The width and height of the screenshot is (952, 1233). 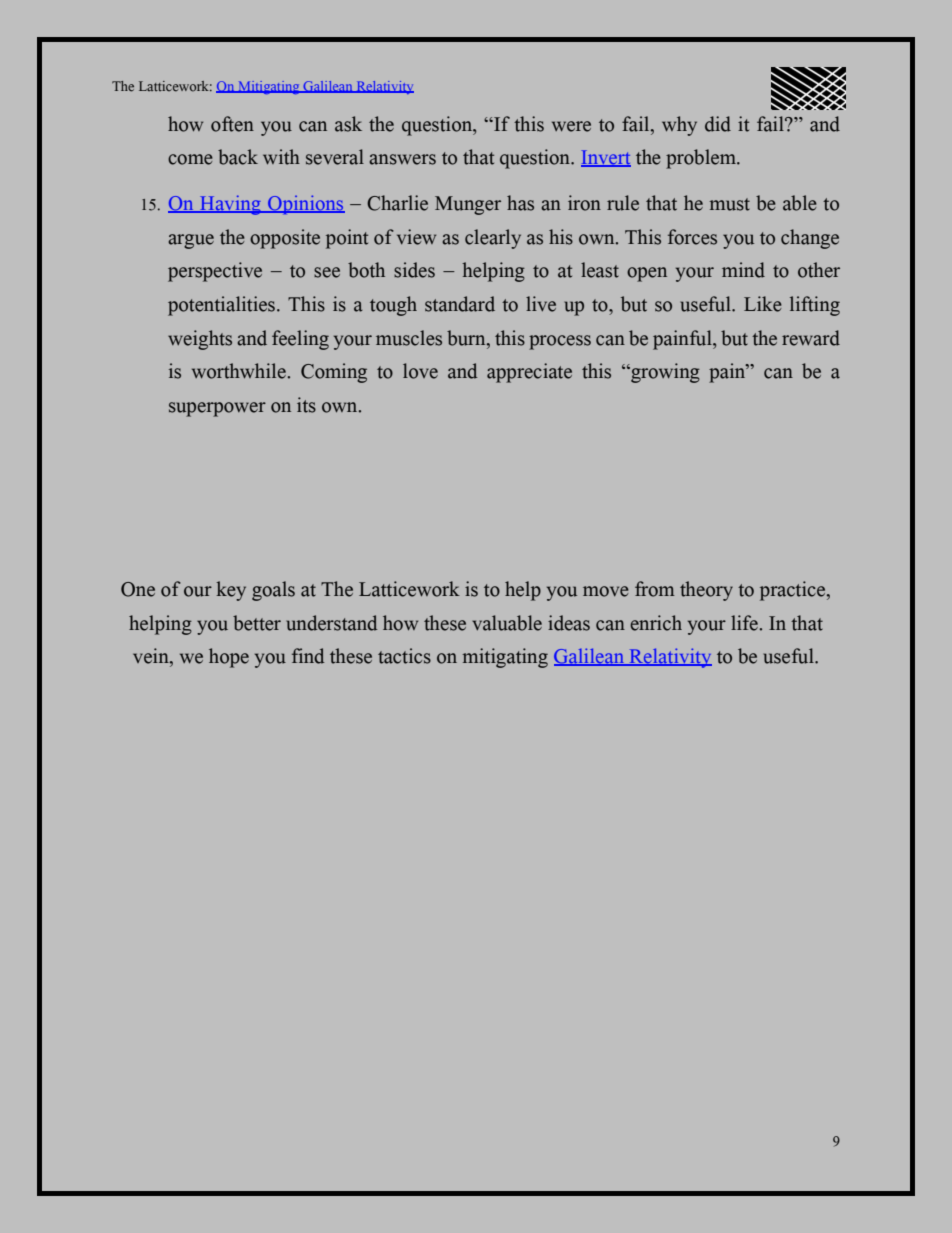 What do you see at coordinates (232, 124) in the screenshot?
I see `often` at bounding box center [232, 124].
